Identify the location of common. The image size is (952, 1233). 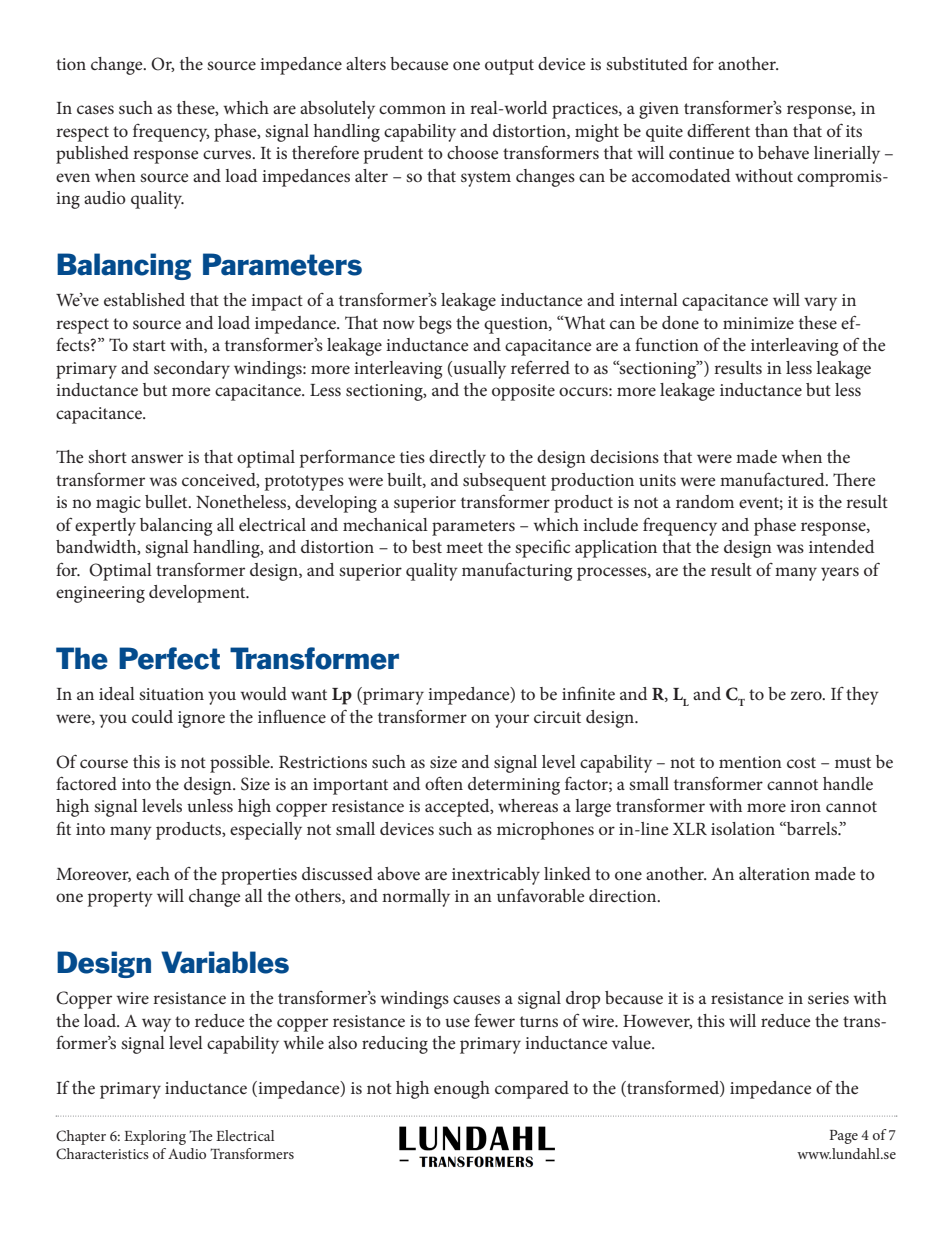
(412, 109).
